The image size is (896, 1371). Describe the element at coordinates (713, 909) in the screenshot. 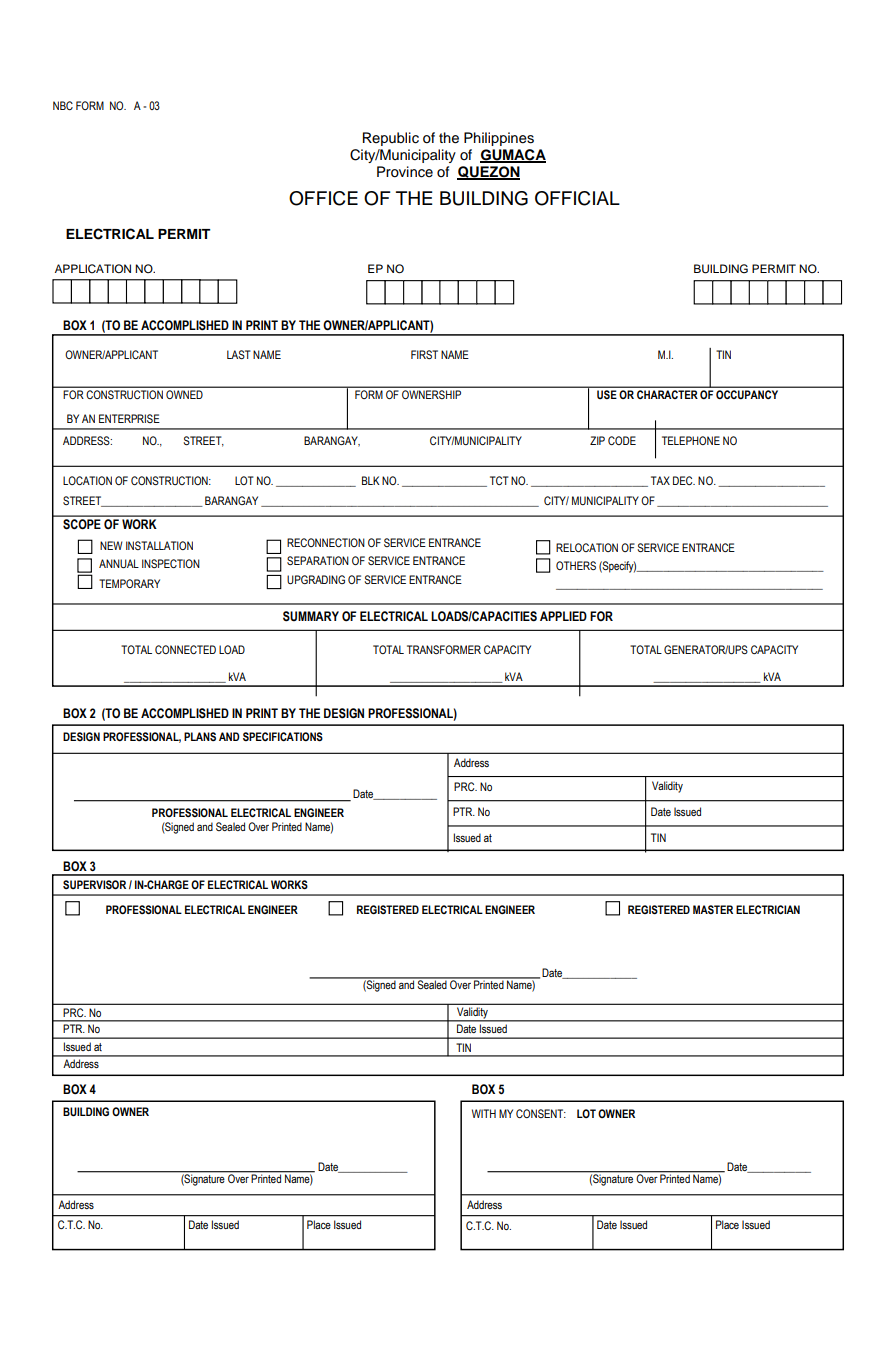

I see `MASTER` at that location.
